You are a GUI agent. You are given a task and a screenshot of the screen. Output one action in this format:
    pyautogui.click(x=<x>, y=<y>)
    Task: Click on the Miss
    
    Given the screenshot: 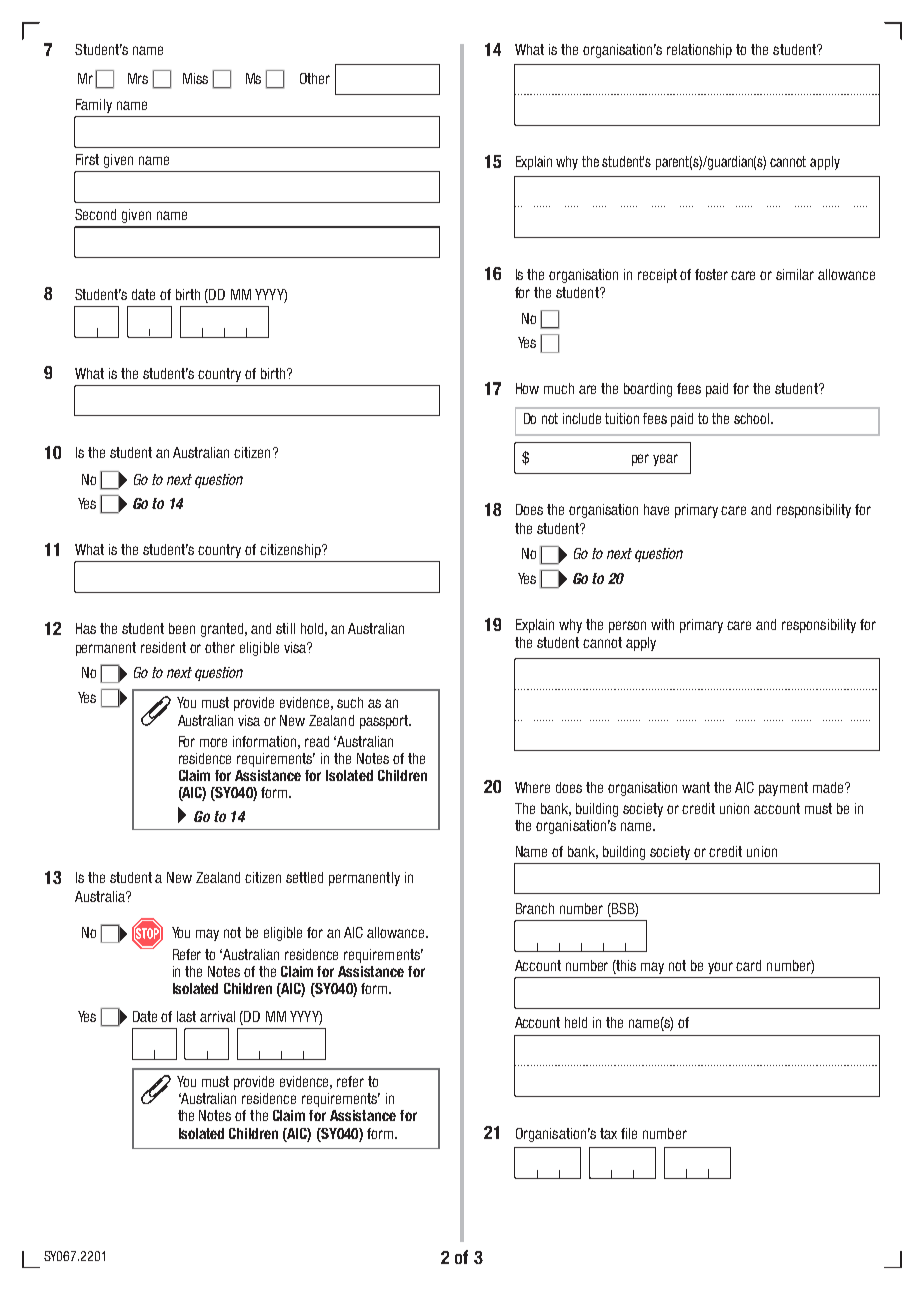 What is the action you would take?
    pyautogui.click(x=195, y=78)
